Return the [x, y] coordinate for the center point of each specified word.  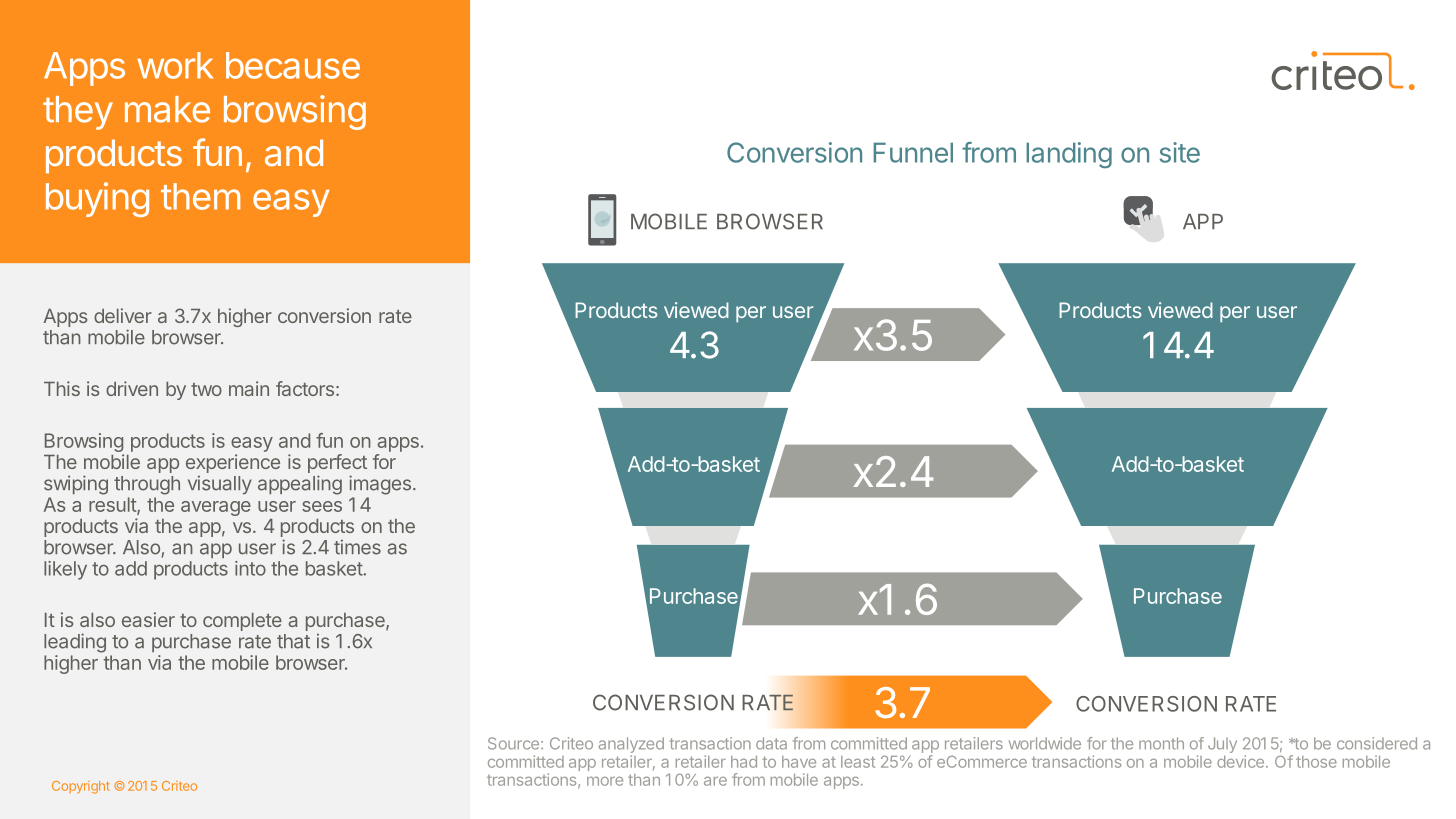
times [357, 547]
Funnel [913, 152]
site [1180, 152]
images [380, 485]
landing [1069, 155]
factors [305, 388]
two [206, 389]
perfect [337, 465]
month [1161, 743]
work [175, 65]
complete [242, 622]
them [200, 196]
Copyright [81, 787]
